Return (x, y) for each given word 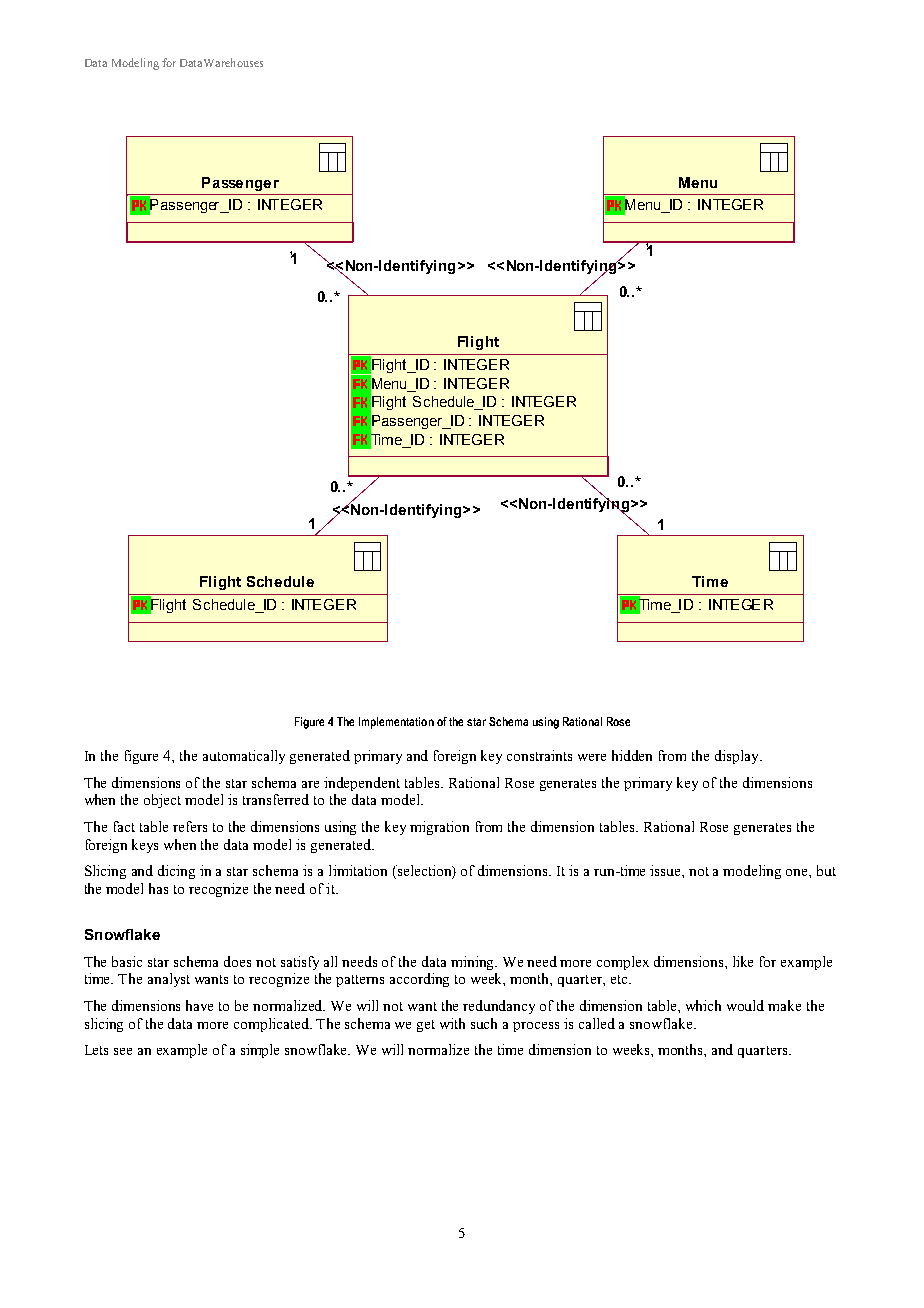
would (745, 1005)
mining (474, 963)
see (123, 1051)
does (237, 961)
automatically (244, 757)
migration (439, 828)
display (738, 757)
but (826, 870)
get (426, 1026)
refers (190, 826)
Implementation (396, 723)
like (743, 961)
